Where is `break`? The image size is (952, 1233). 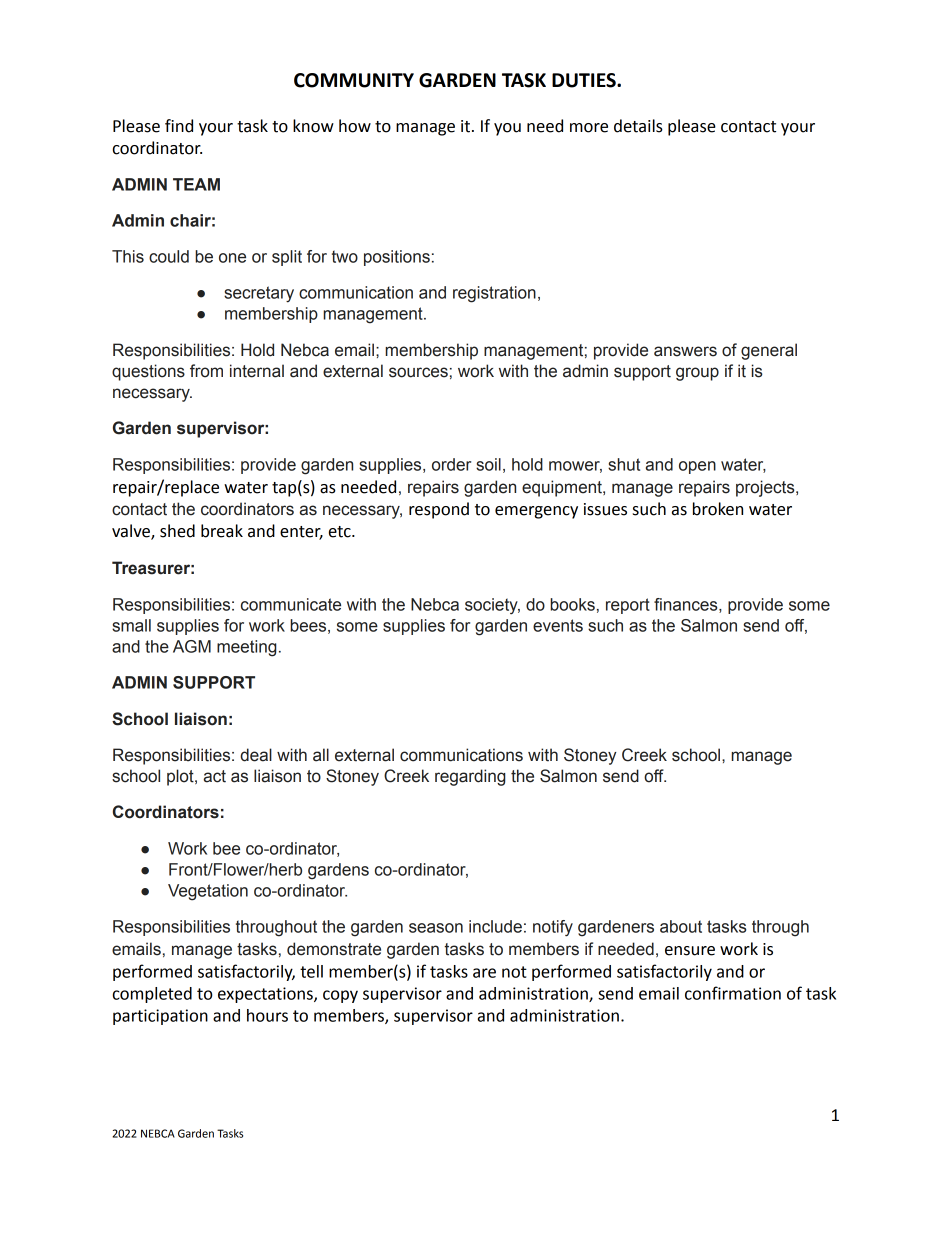
break is located at coordinates (222, 531).
